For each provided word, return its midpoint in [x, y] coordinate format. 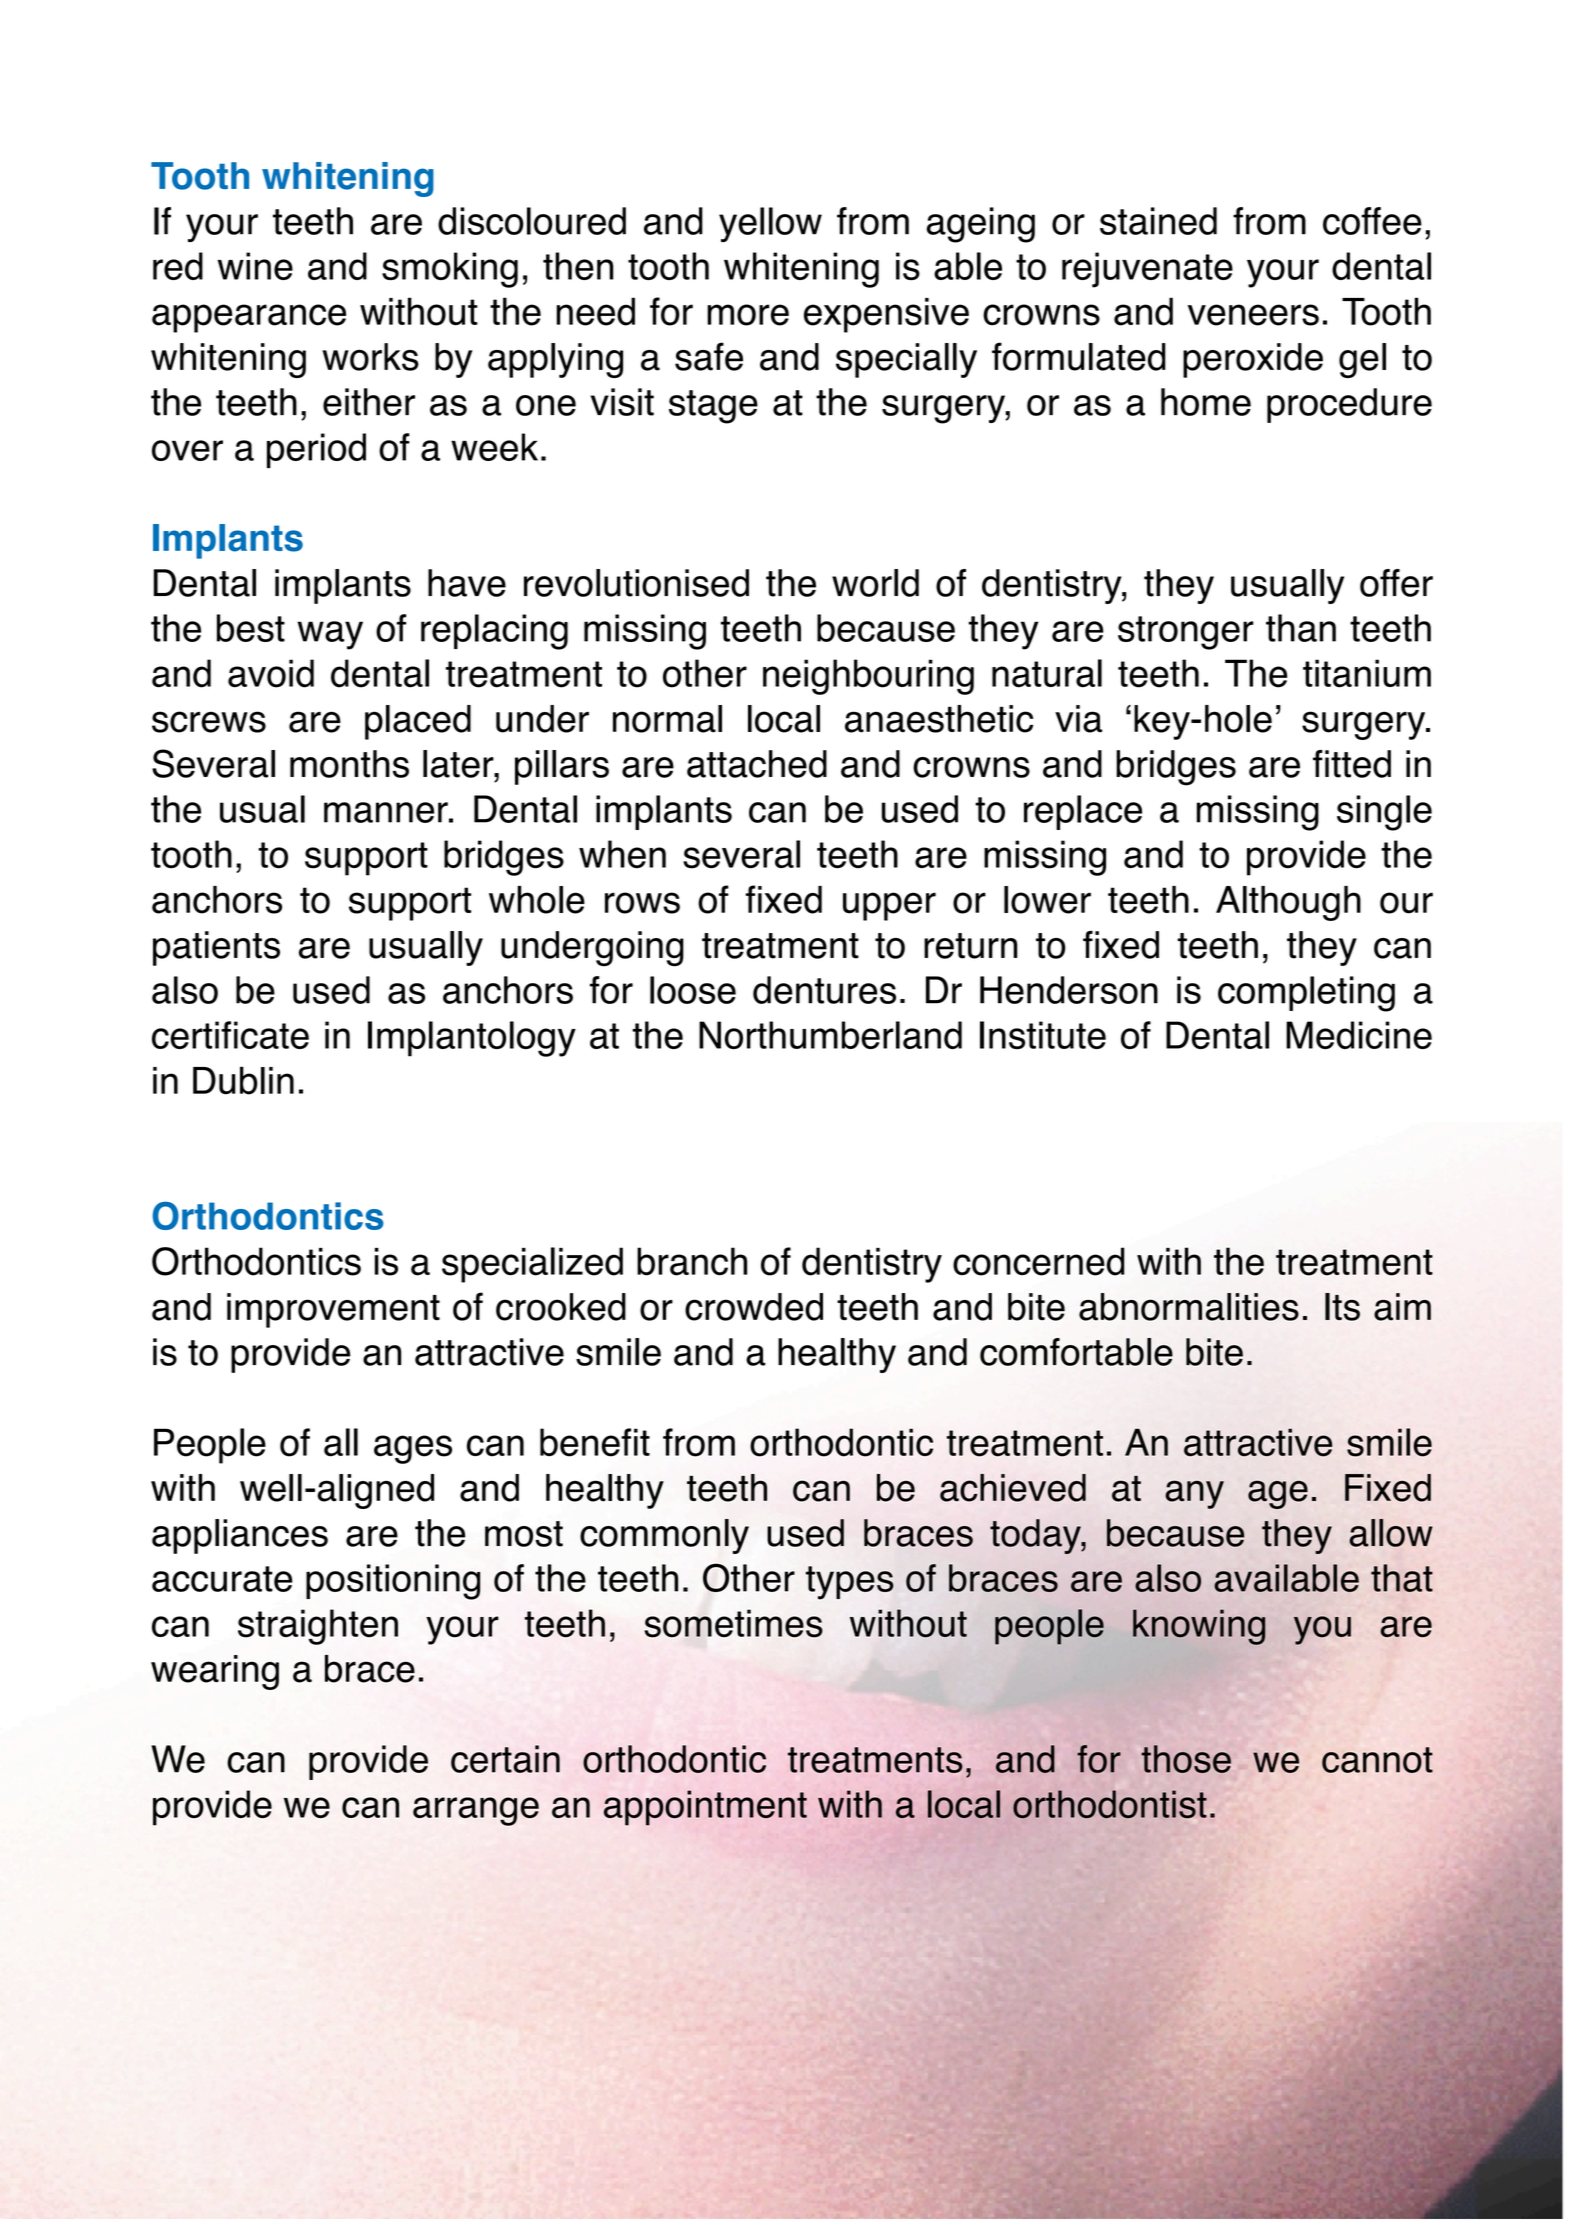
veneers [1253, 315]
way [330, 635]
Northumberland [830, 1035]
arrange [476, 1811]
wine [255, 266]
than [1301, 628]
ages [413, 1449]
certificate [230, 1035]
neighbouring [868, 677]
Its [1342, 1307]
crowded [754, 1307]
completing [1306, 994]
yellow [770, 224]
